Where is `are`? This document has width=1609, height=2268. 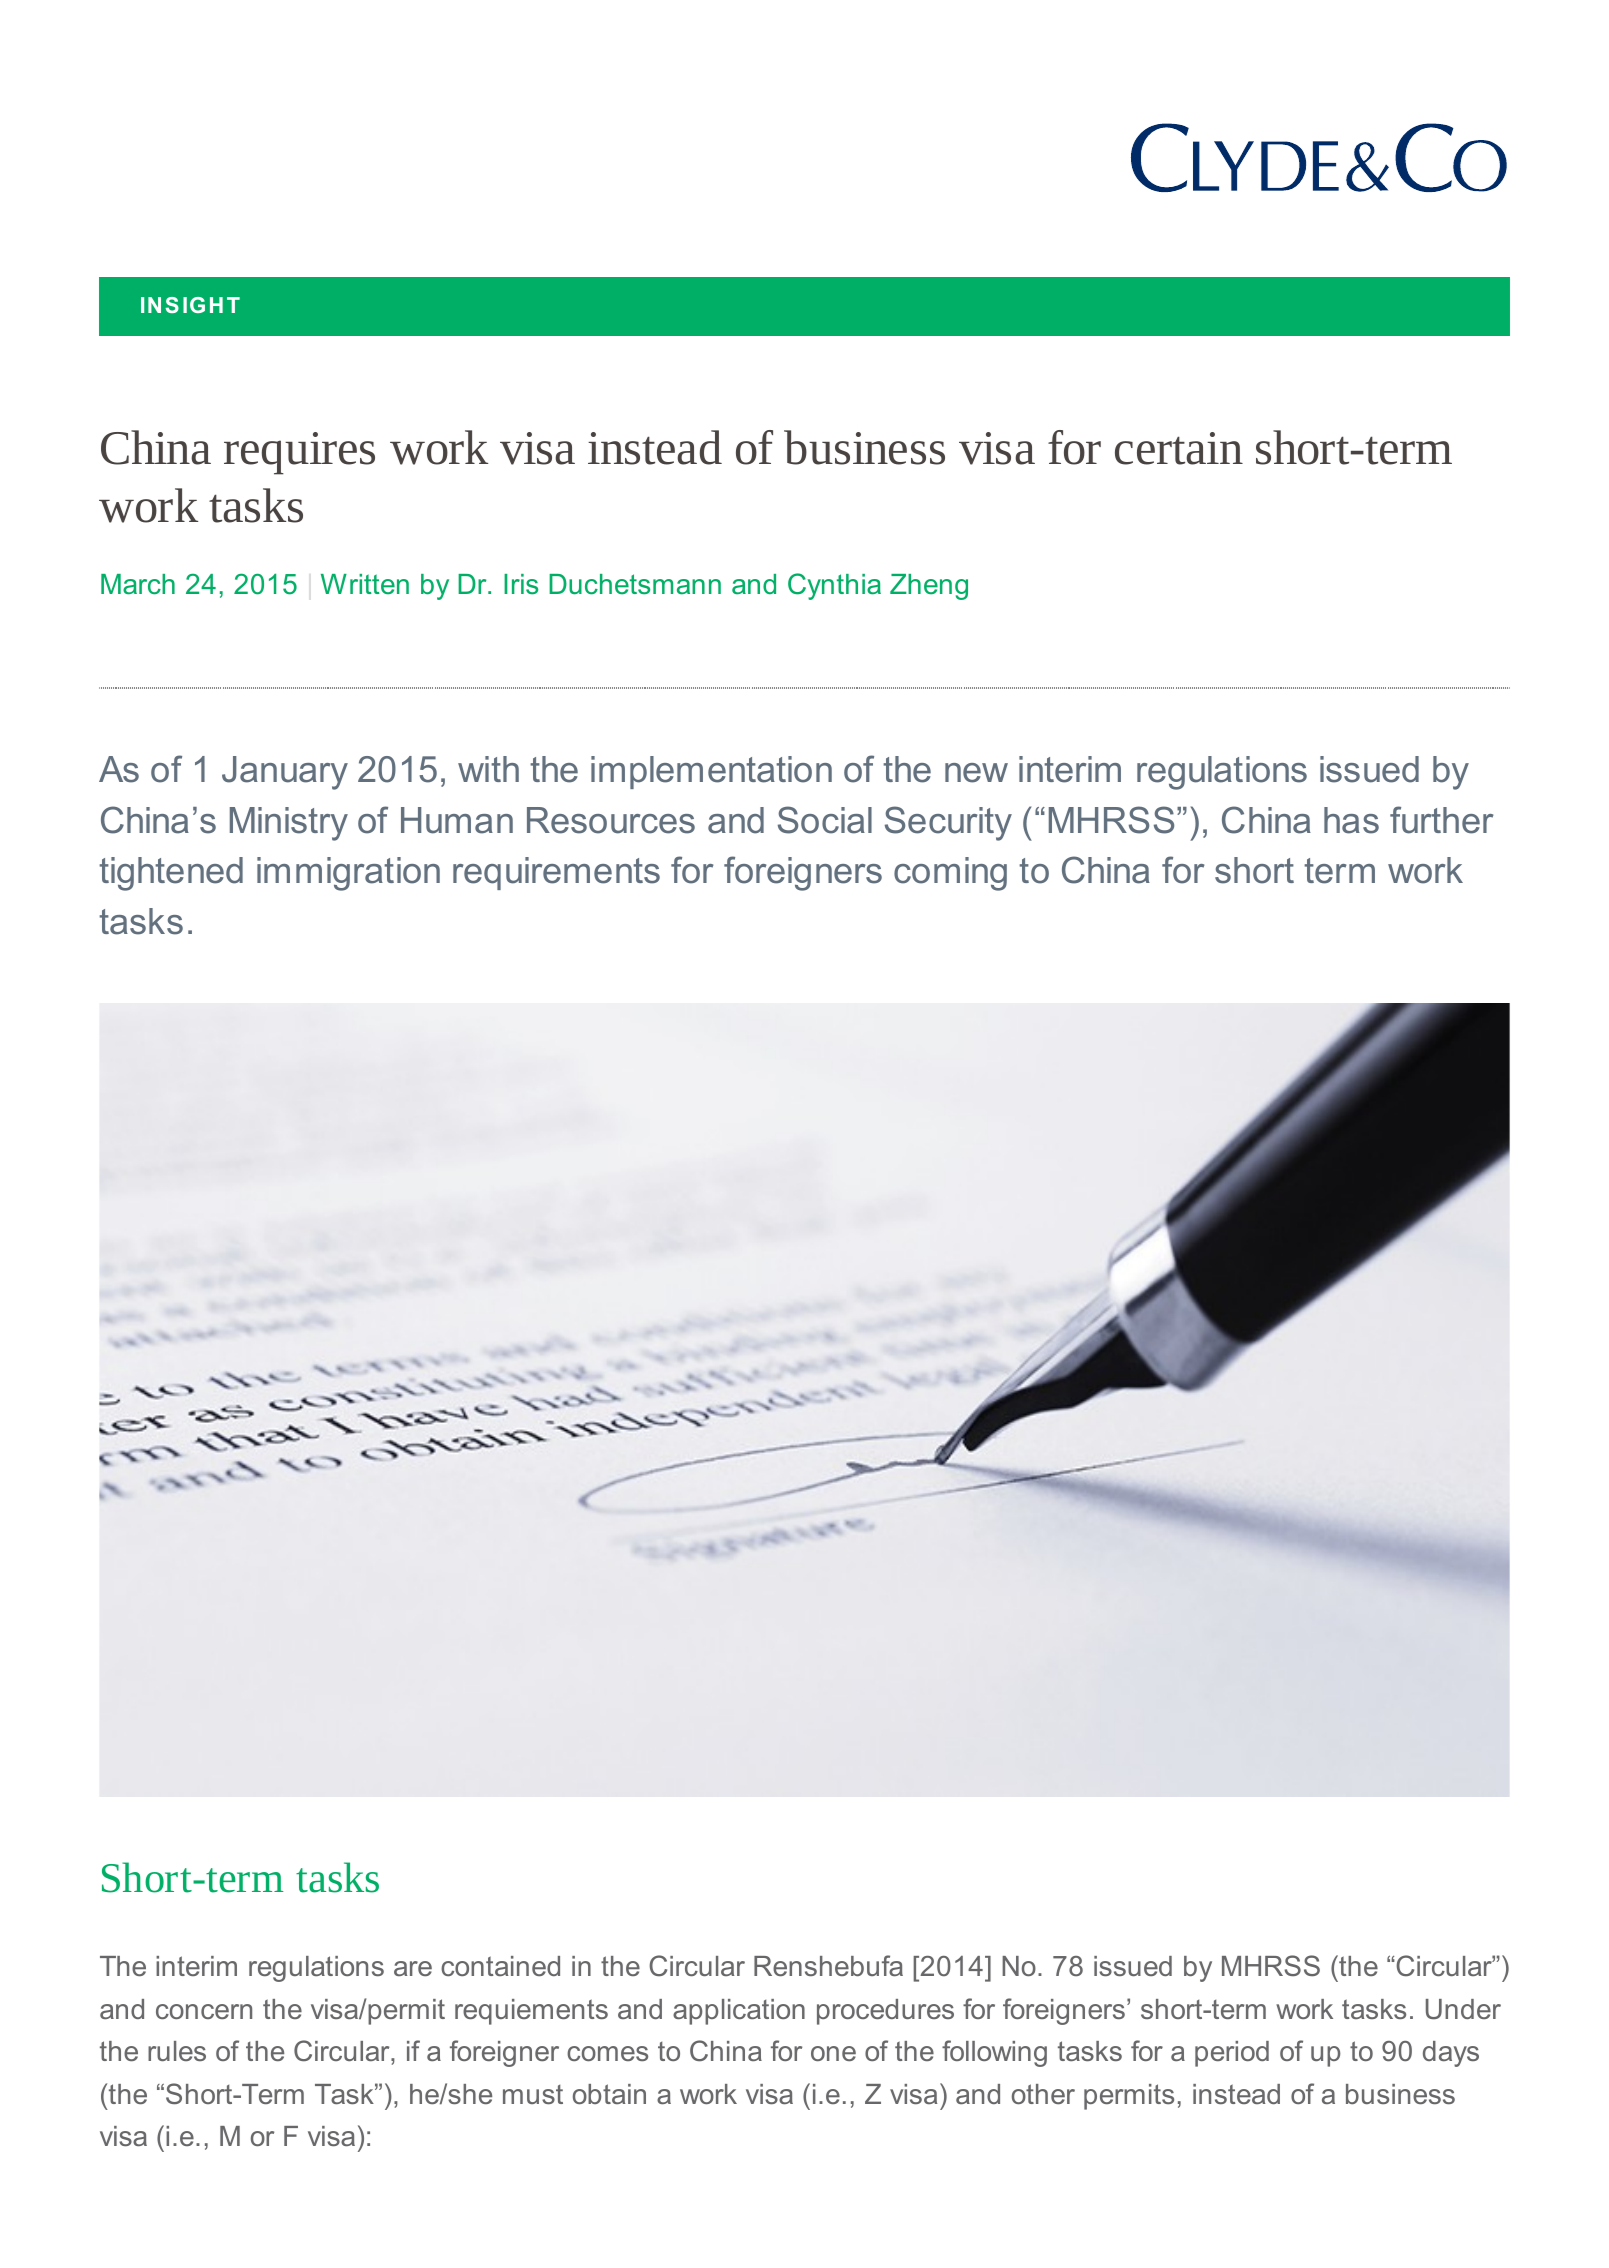 are is located at coordinates (413, 1968).
